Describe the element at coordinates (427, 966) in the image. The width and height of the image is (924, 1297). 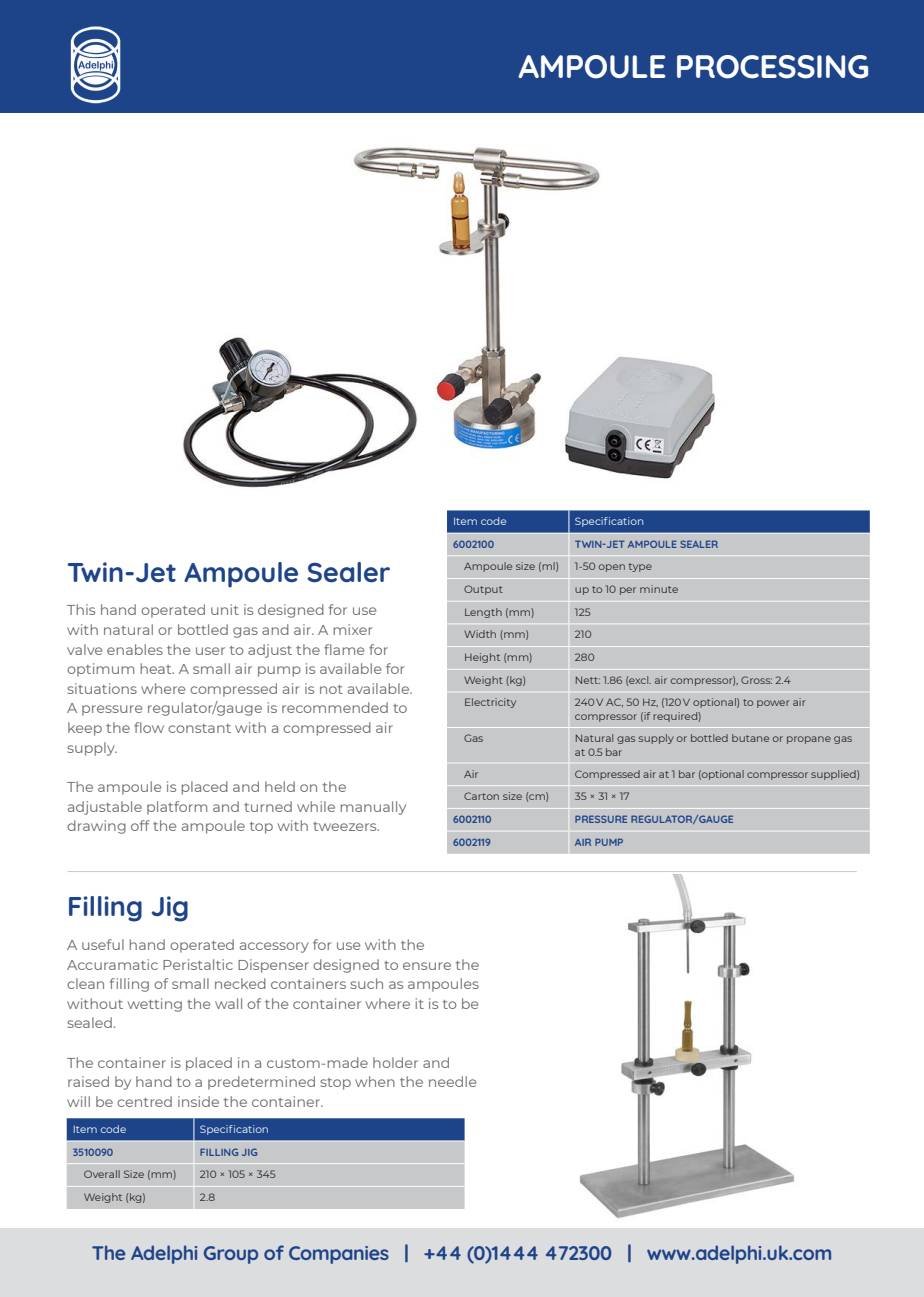
I see `ensure` at that location.
